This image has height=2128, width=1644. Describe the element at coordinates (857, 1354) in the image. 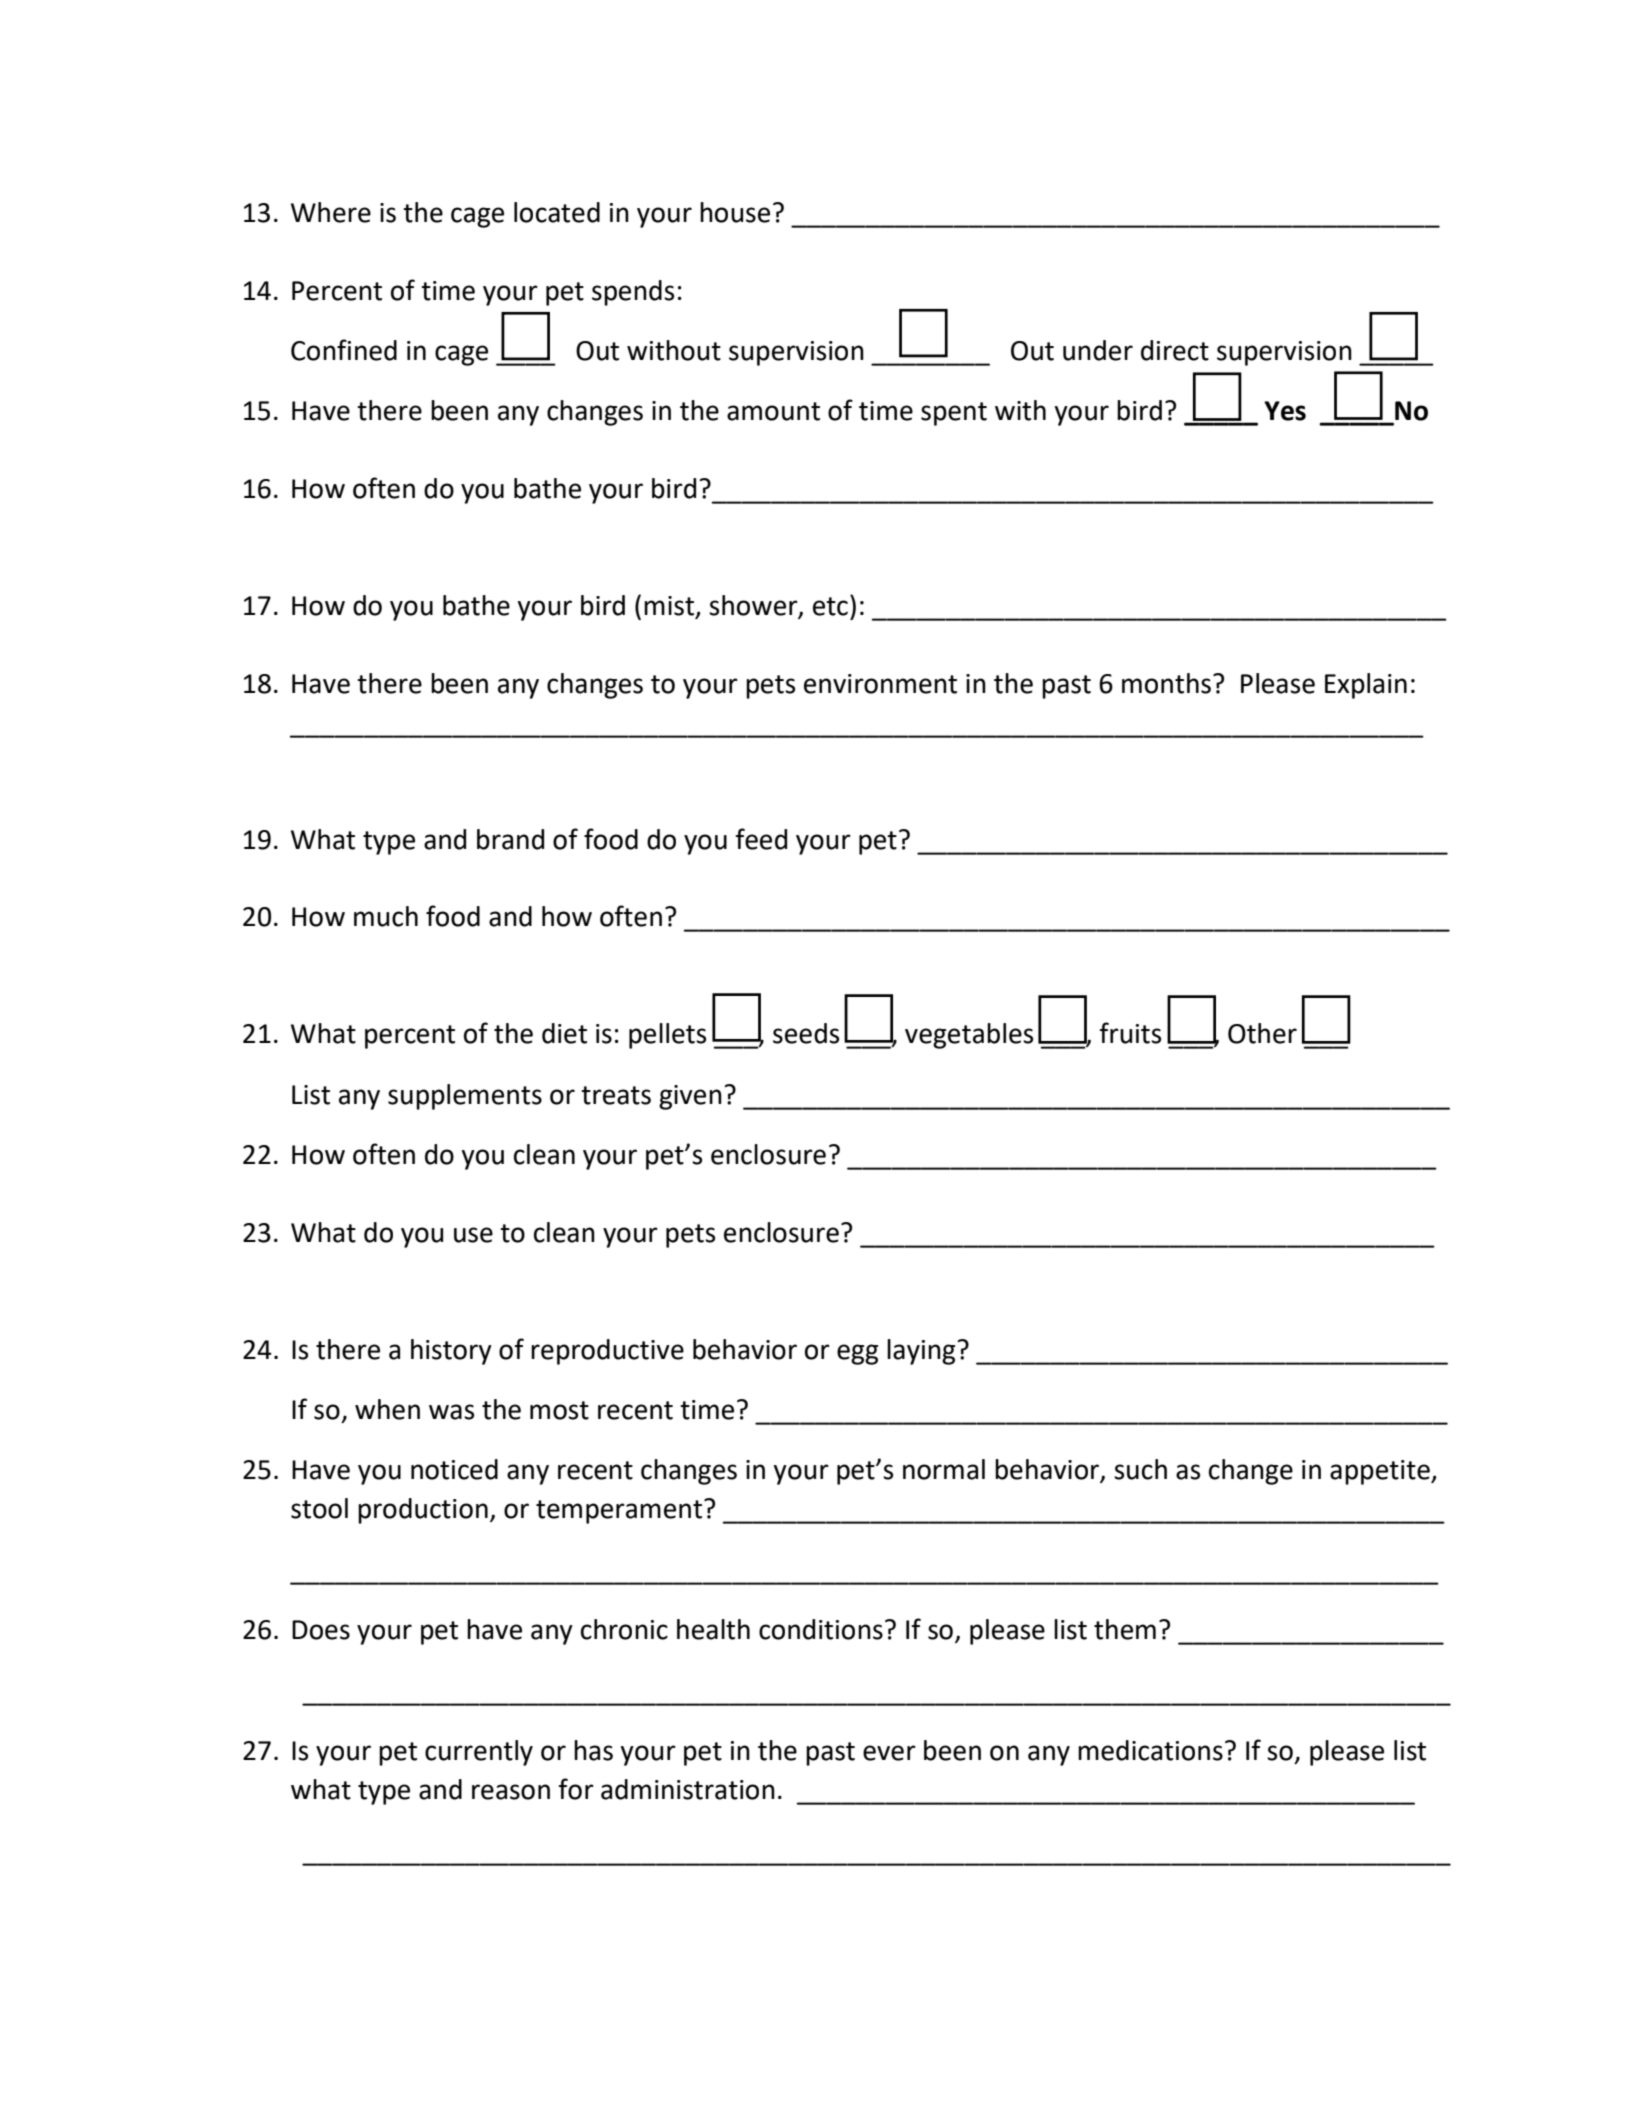

I see `egg` at that location.
